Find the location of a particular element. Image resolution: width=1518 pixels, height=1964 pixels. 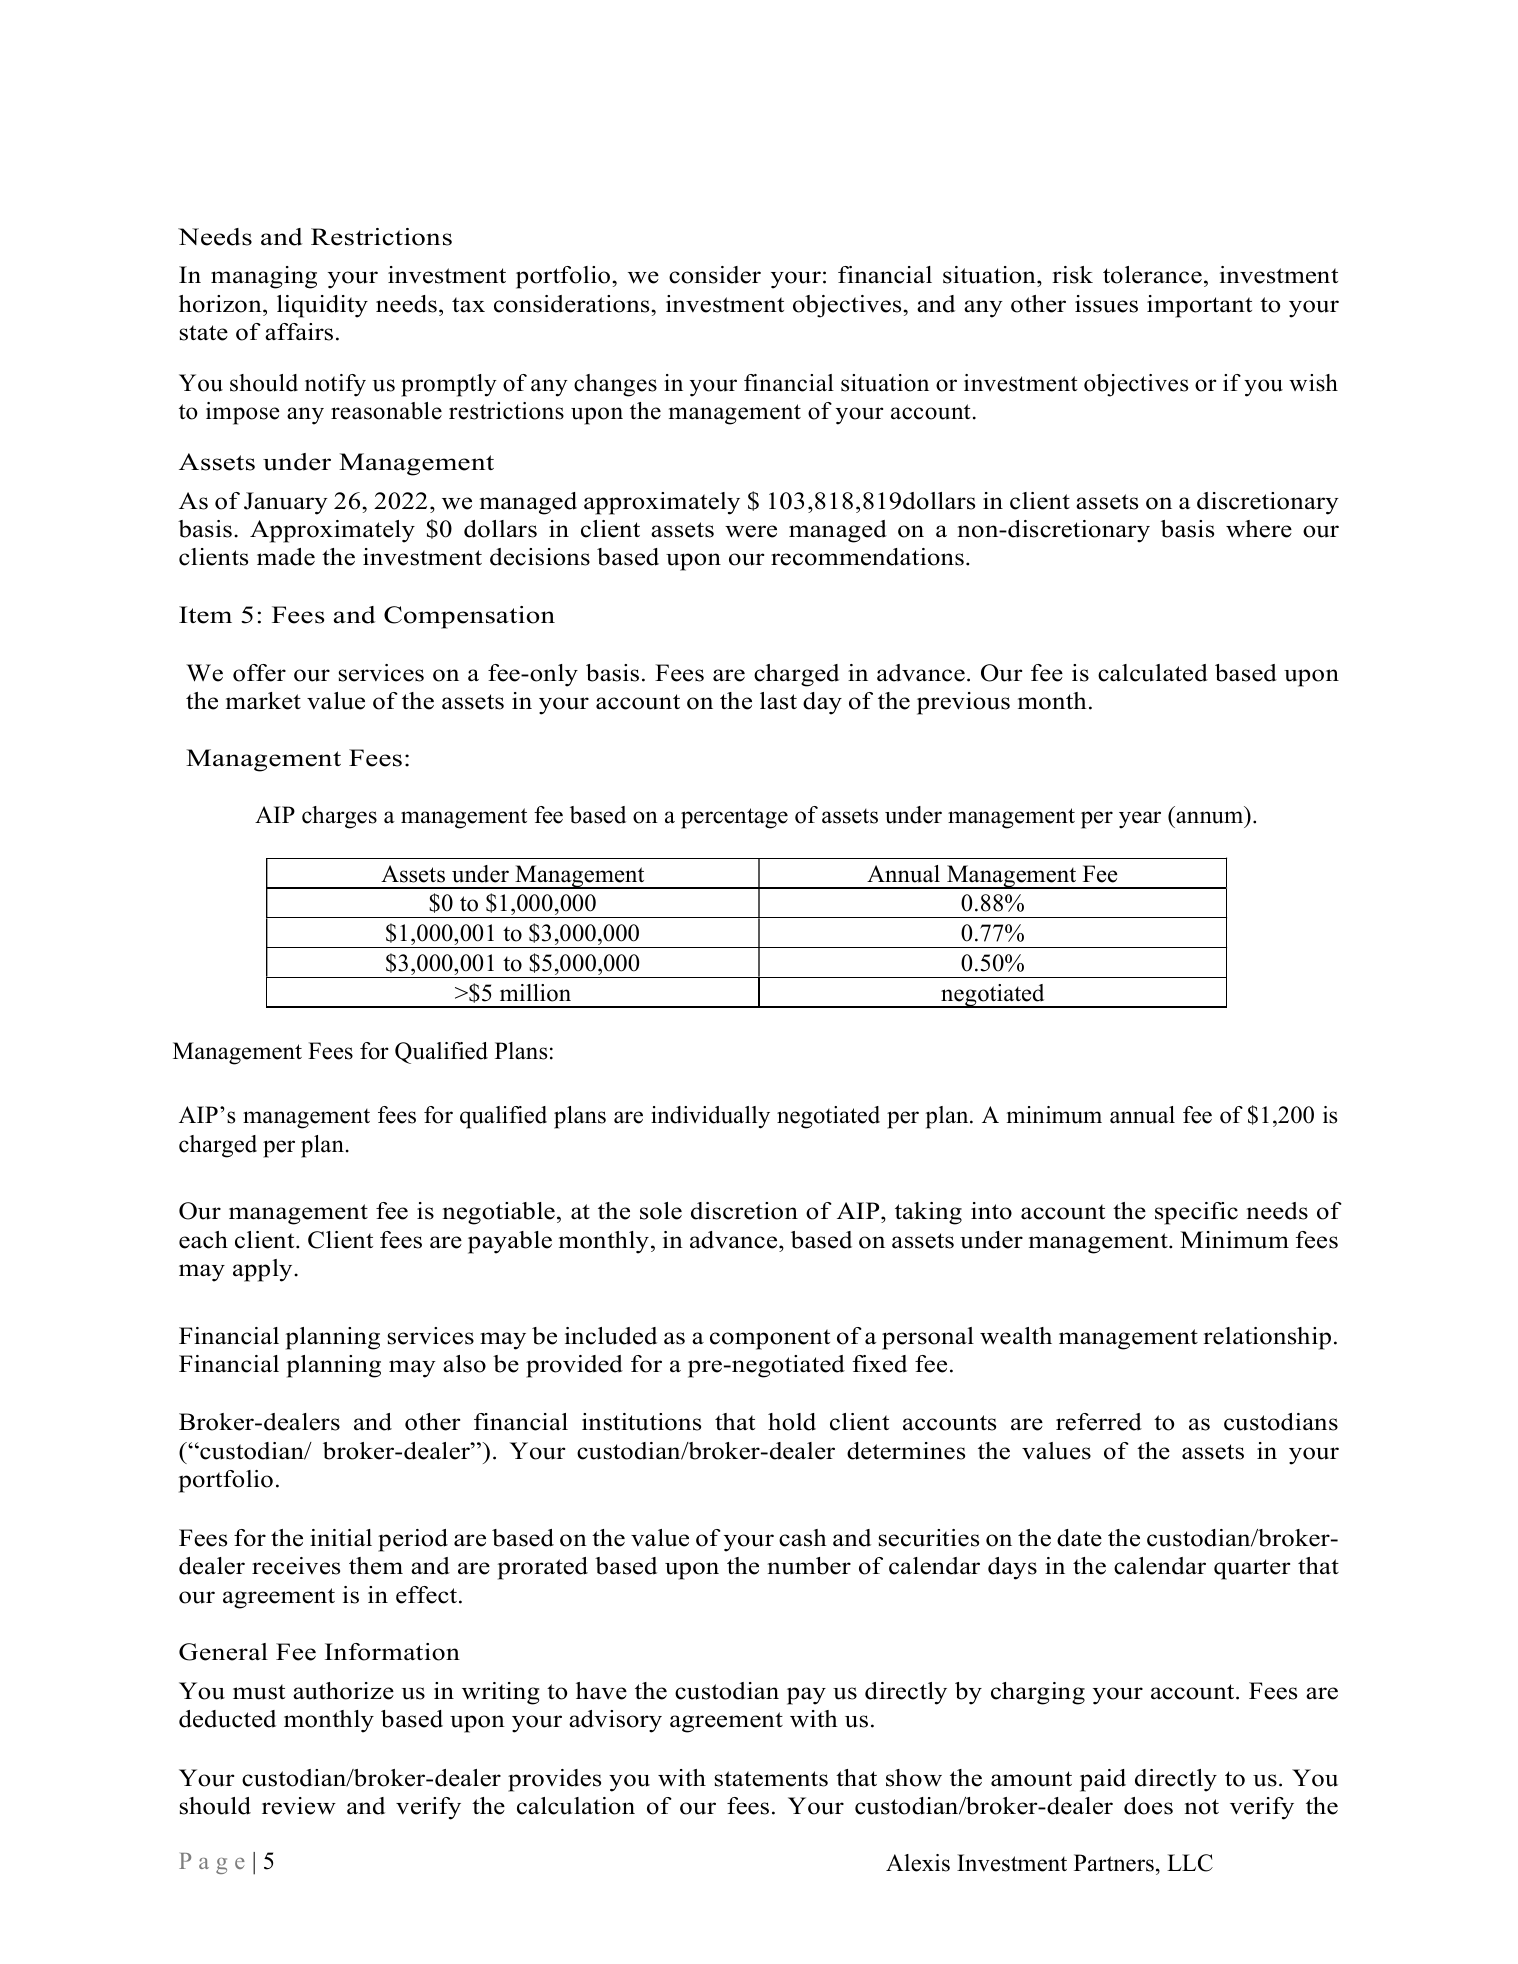

individually is located at coordinates (710, 1117).
